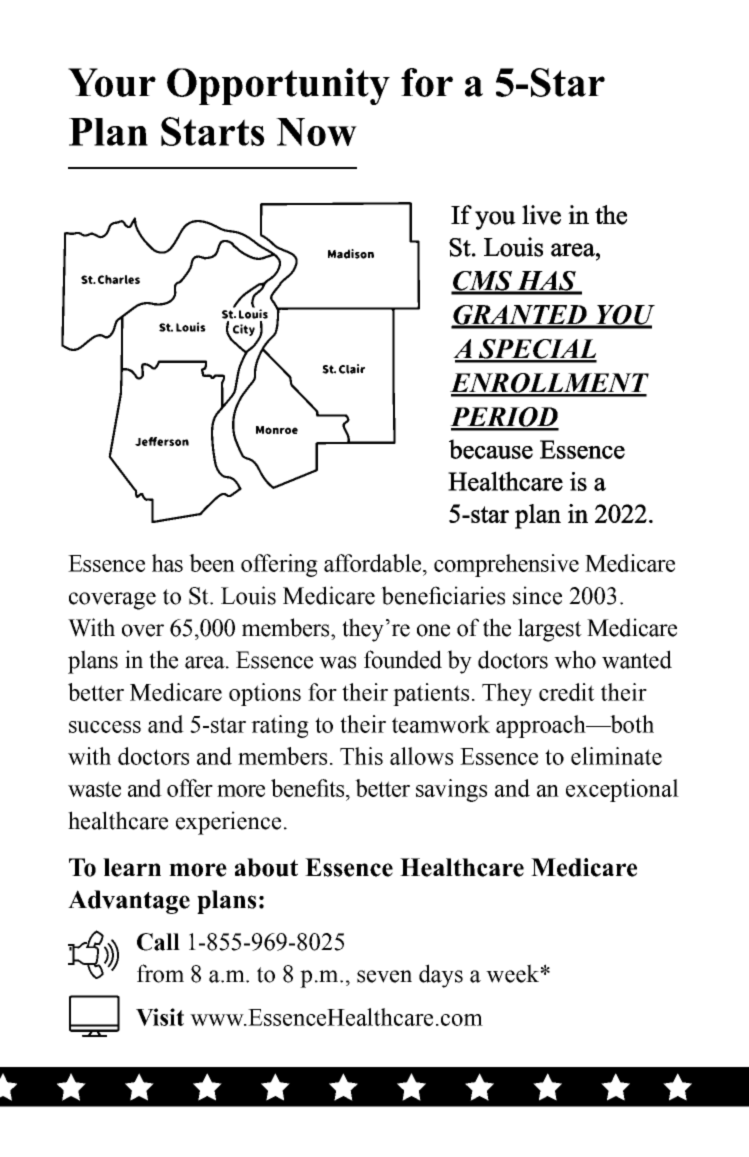 The image size is (749, 1157). I want to click on Your, so click(112, 82).
